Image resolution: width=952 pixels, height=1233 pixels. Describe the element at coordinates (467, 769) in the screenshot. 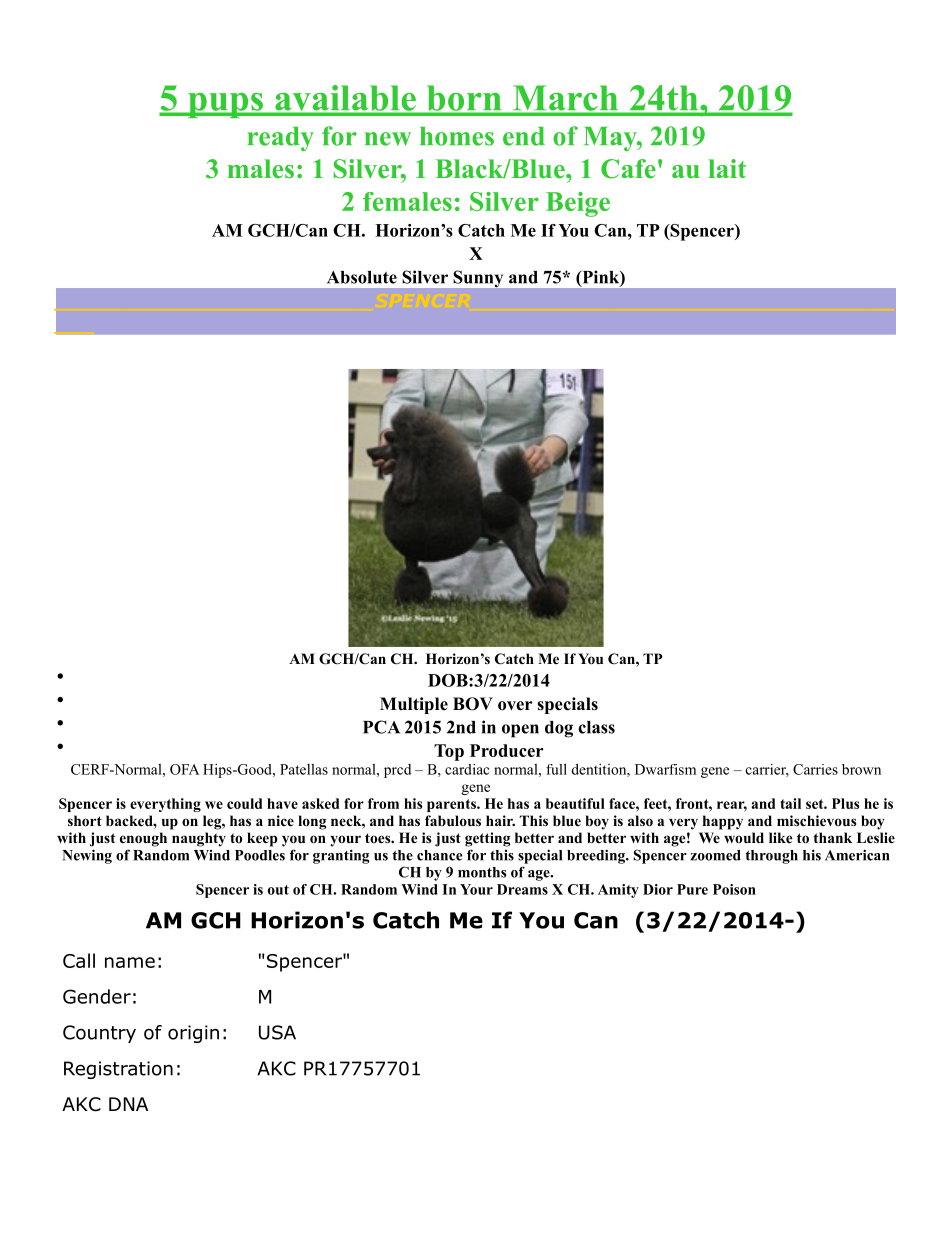

I see `cardiac` at that location.
